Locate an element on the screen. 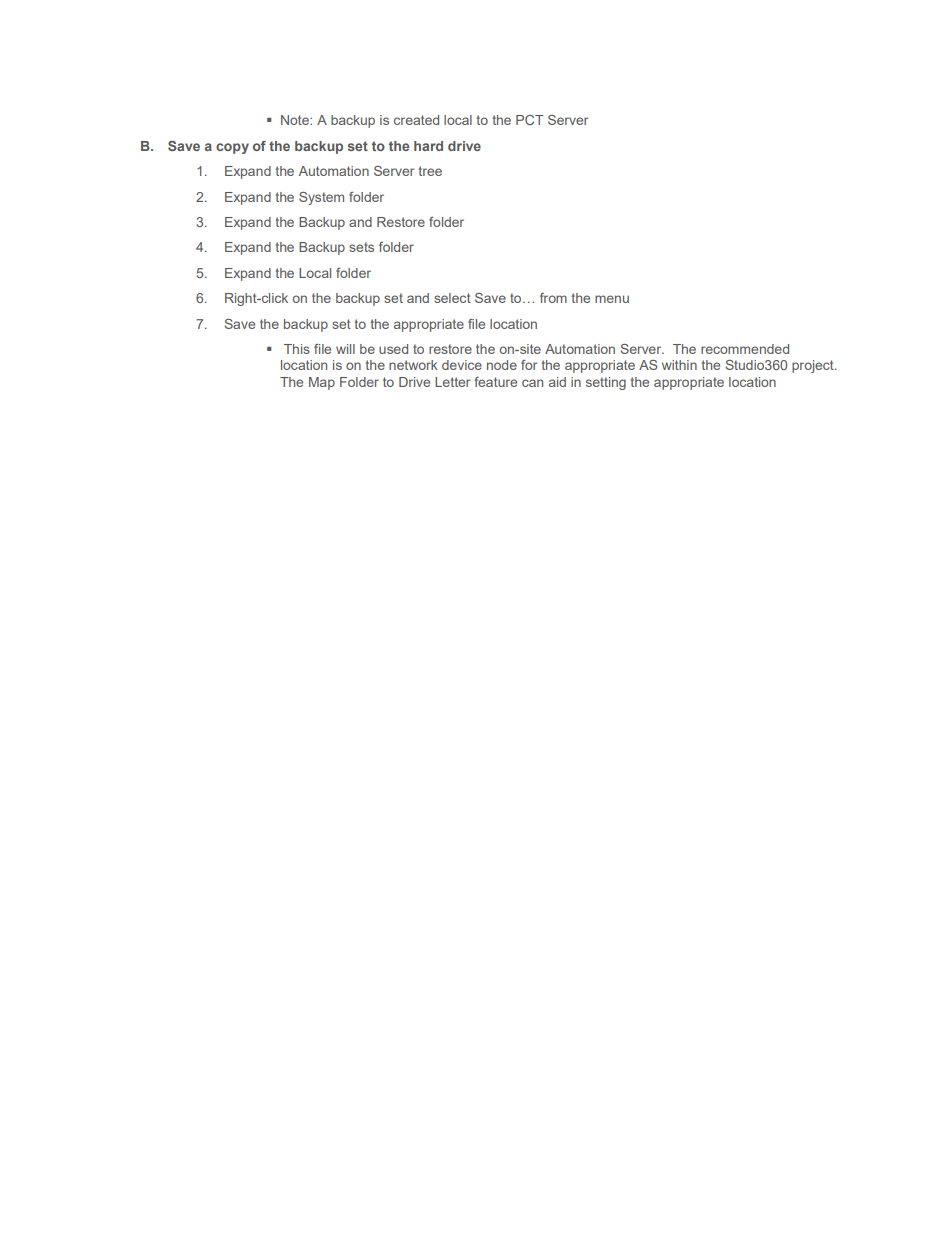 The width and height of the screenshot is (952, 1233). created is located at coordinates (416, 120).
